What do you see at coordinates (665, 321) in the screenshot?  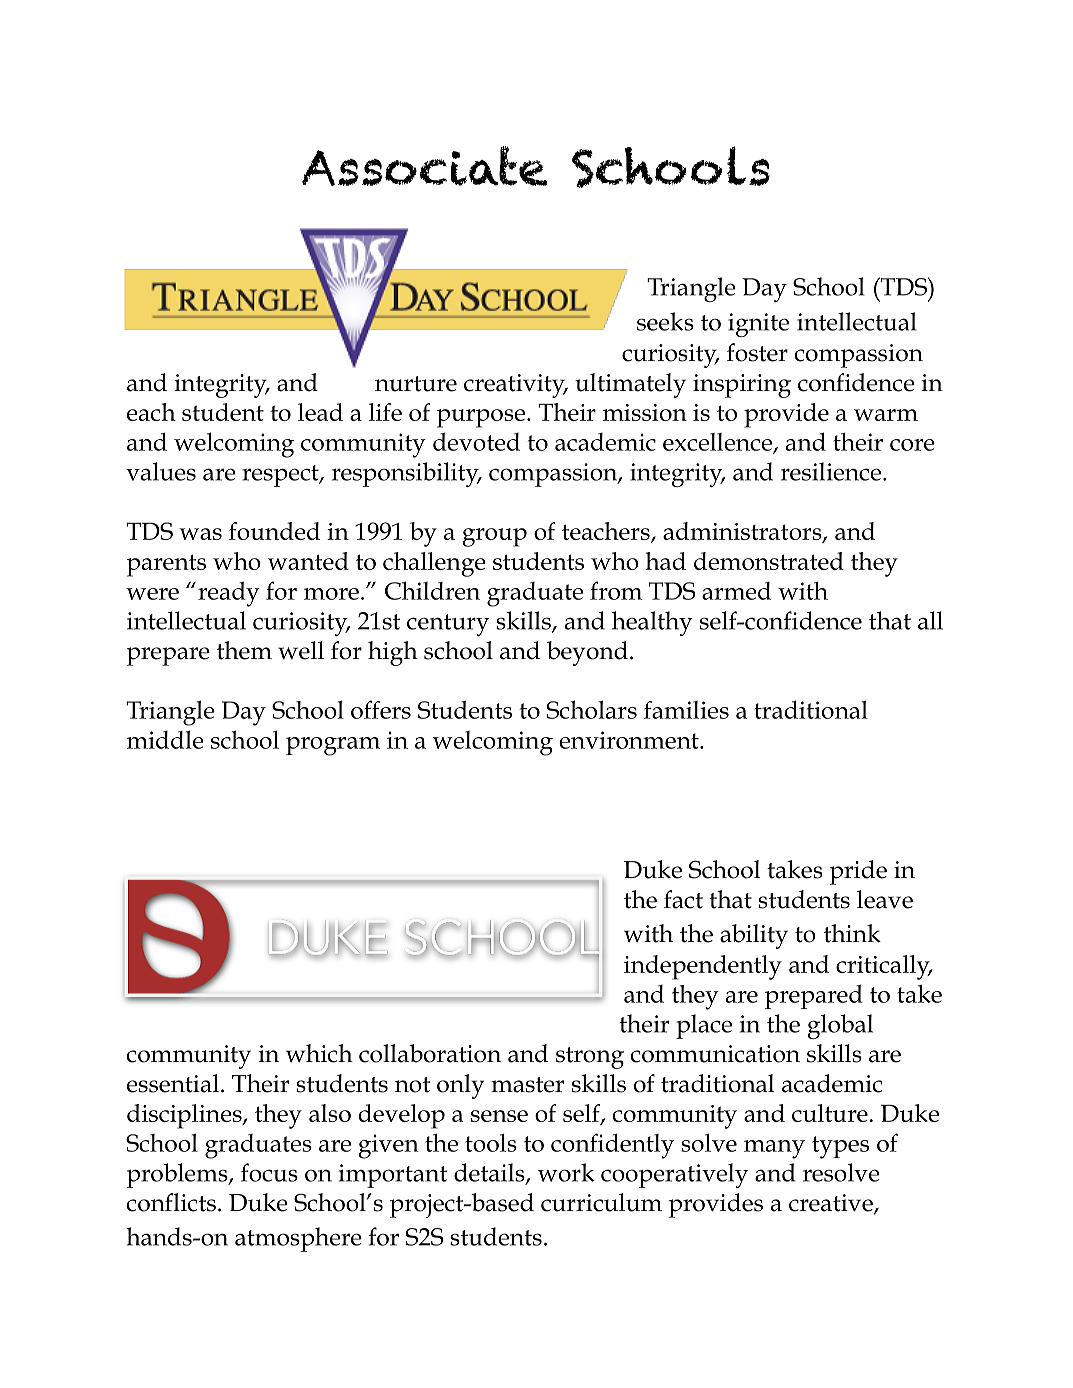 I see `seeks` at bounding box center [665, 321].
